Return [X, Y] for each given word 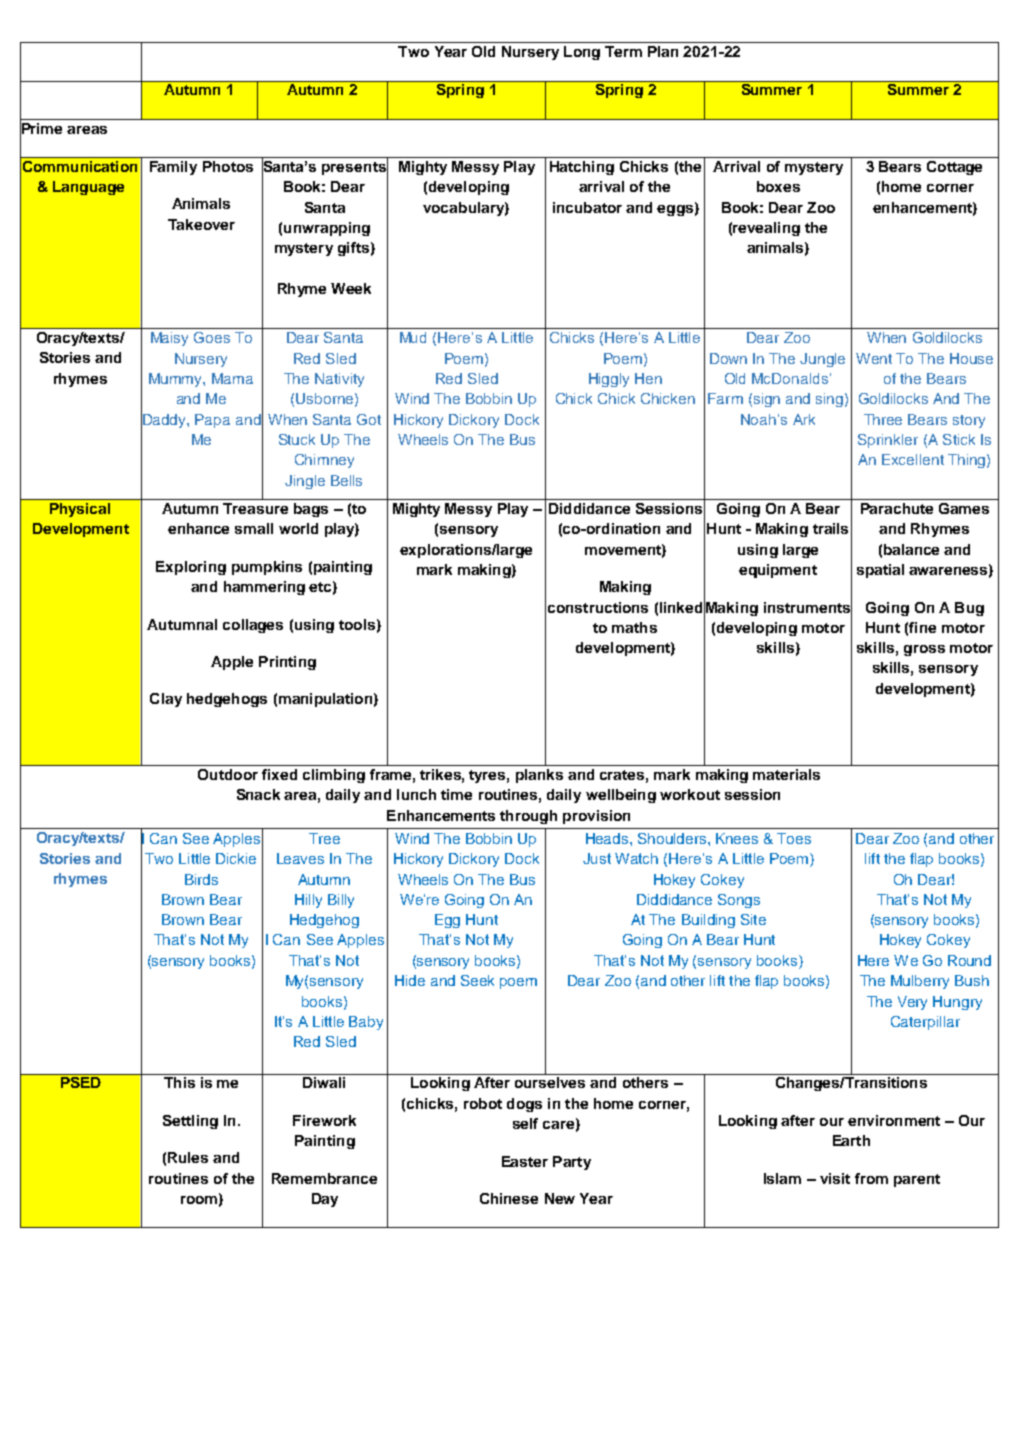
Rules [188, 1157]
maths [634, 627]
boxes [778, 186]
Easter [525, 1161]
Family [173, 168]
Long [582, 53]
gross [924, 650]
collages [253, 626]
